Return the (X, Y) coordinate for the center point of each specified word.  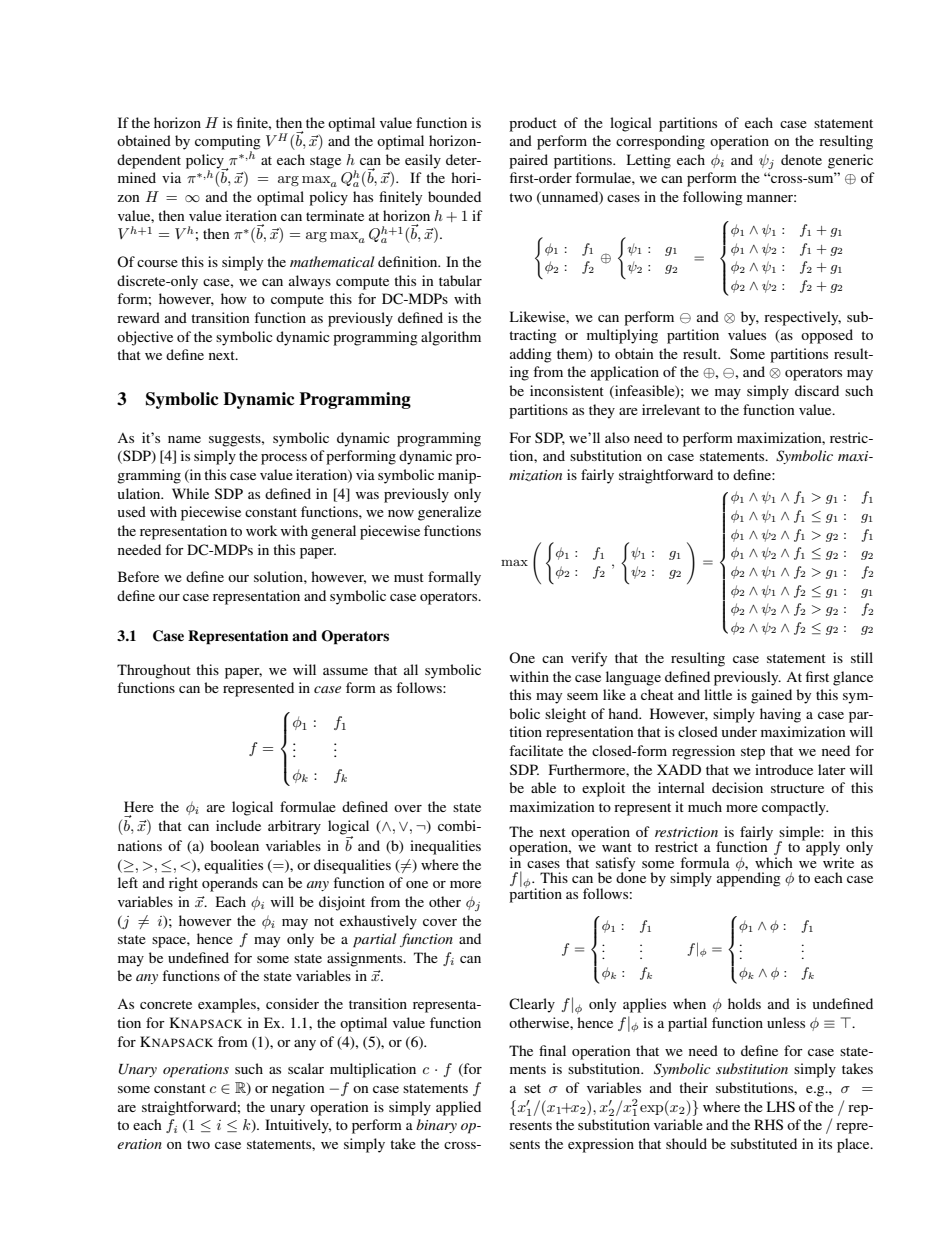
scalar (306, 1068)
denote (801, 159)
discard (817, 390)
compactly (795, 808)
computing (228, 143)
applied (458, 1108)
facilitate (536, 750)
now (401, 513)
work (262, 530)
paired (528, 161)
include (238, 825)
